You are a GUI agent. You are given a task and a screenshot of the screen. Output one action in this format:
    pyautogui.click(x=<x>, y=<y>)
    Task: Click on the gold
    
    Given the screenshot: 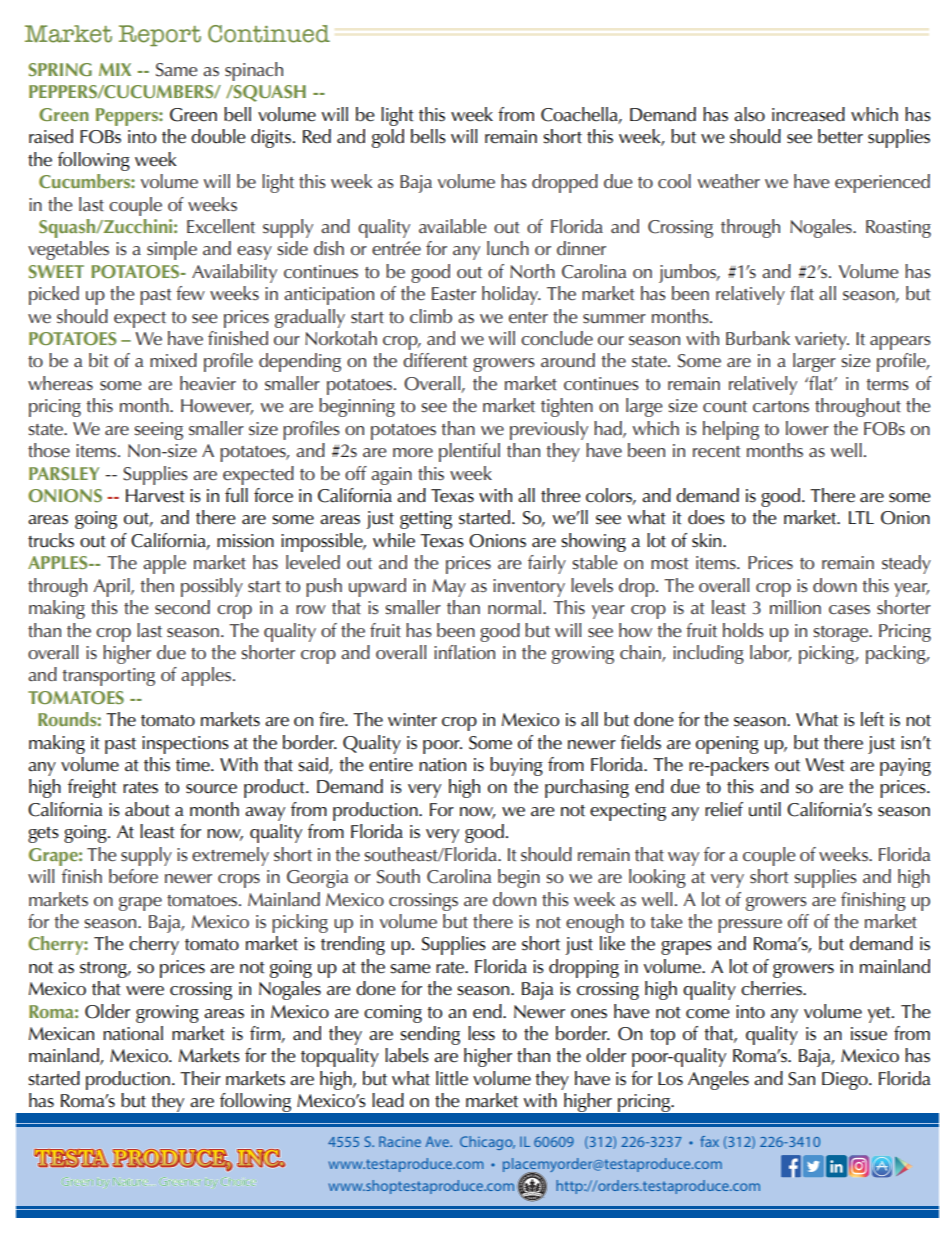 What is the action you would take?
    pyautogui.click(x=388, y=138)
